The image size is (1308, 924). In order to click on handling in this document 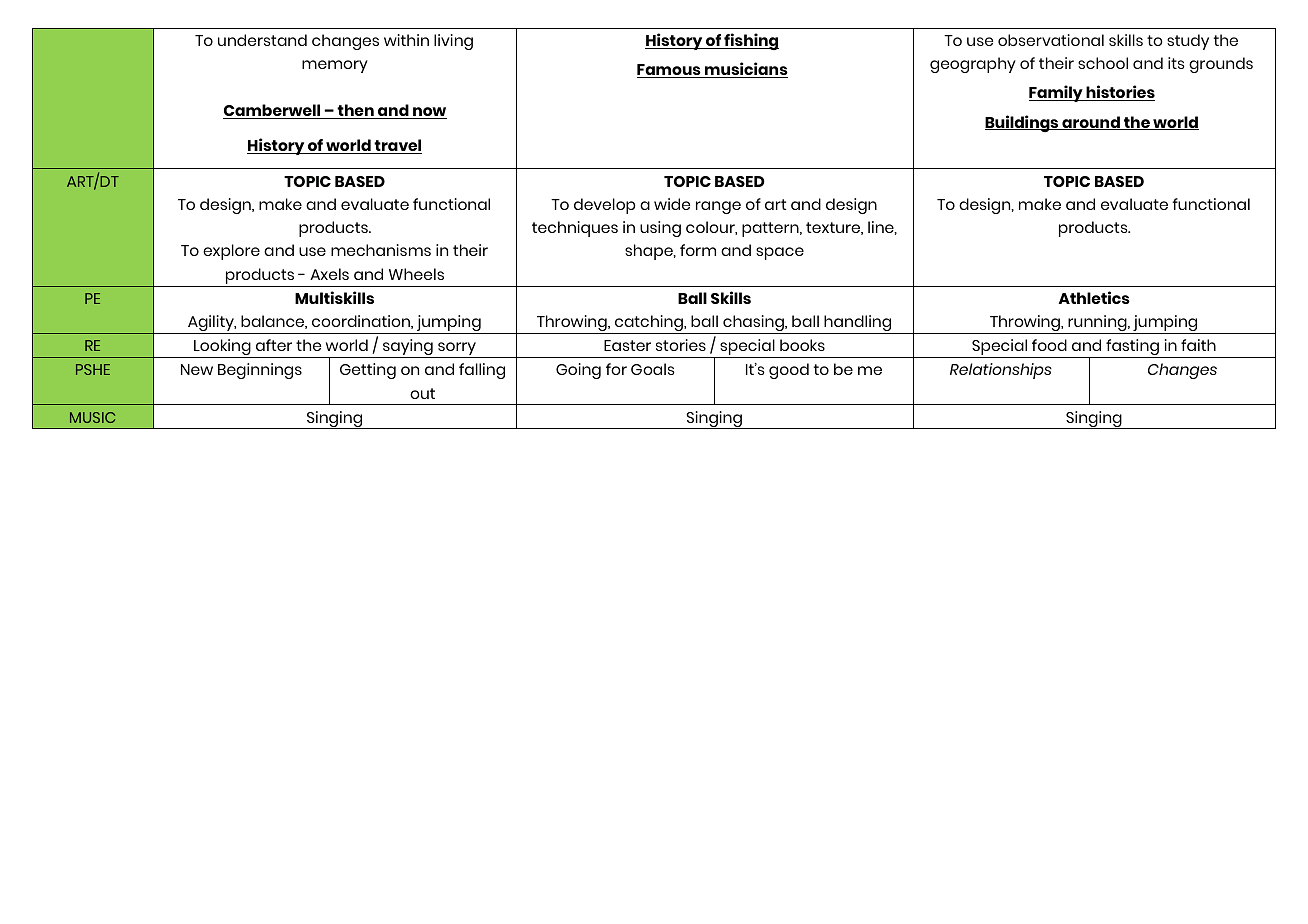, I will do `click(858, 324)`.
